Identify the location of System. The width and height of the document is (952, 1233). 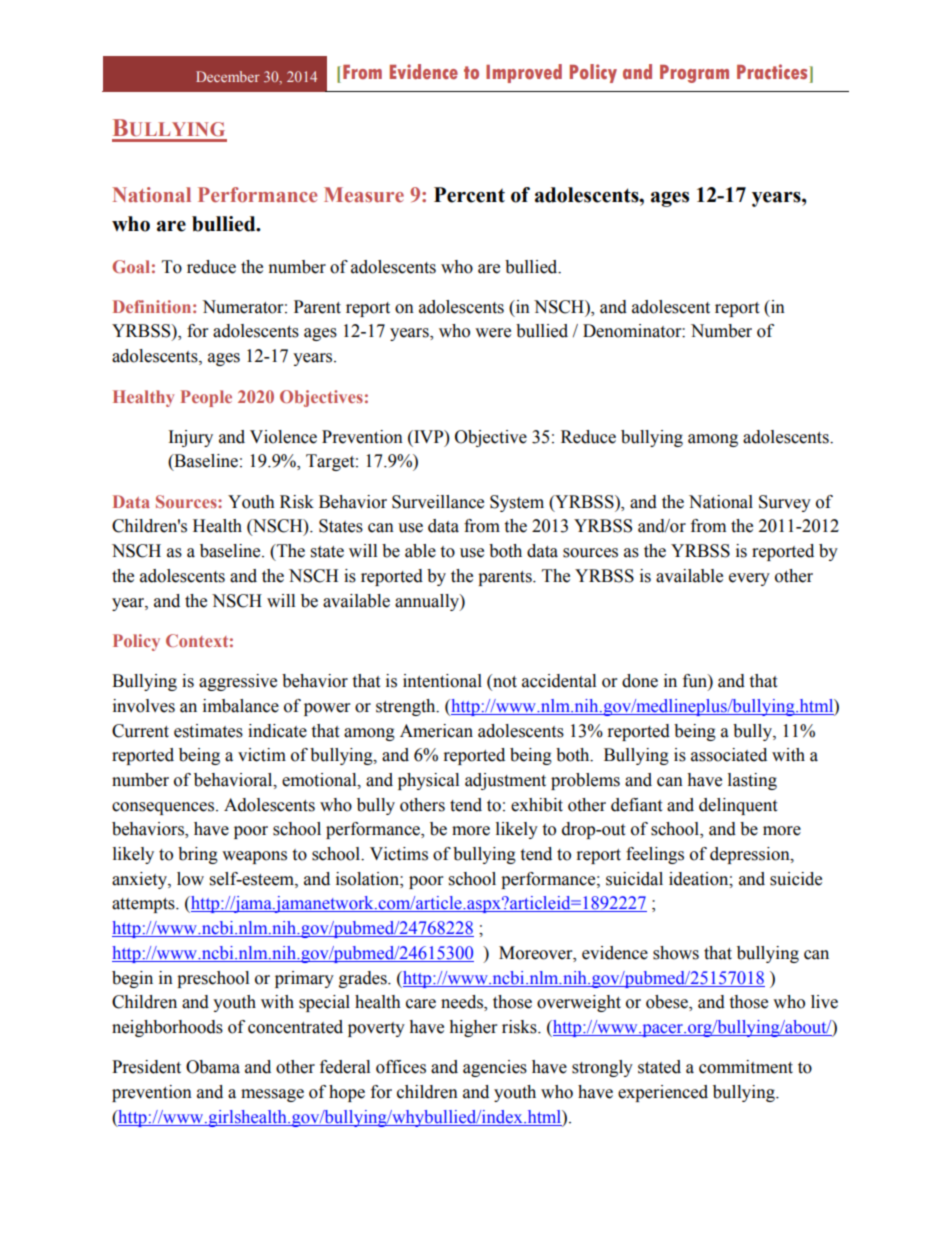
(517, 503).
